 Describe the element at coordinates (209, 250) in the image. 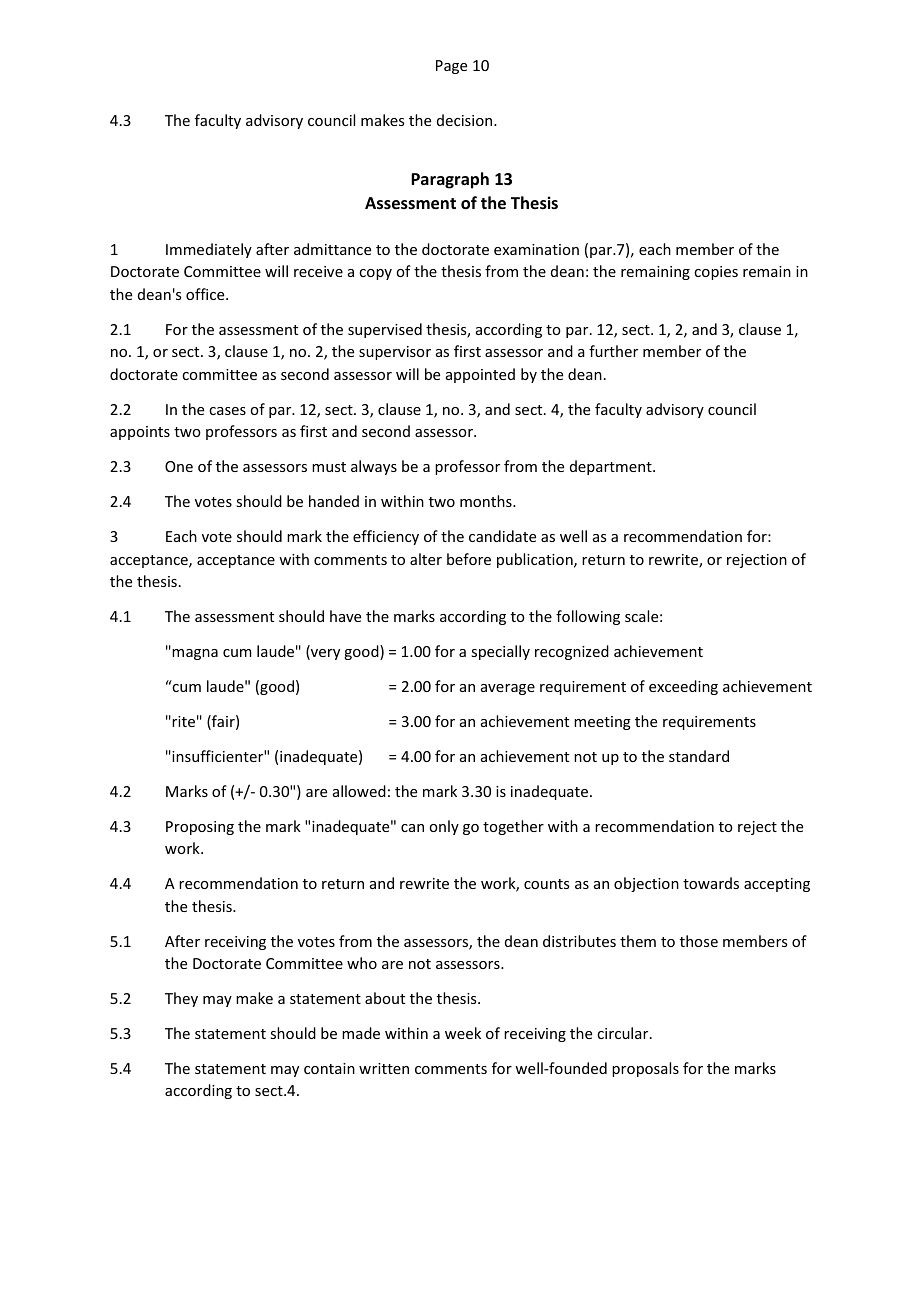

I see `Immediately` at that location.
